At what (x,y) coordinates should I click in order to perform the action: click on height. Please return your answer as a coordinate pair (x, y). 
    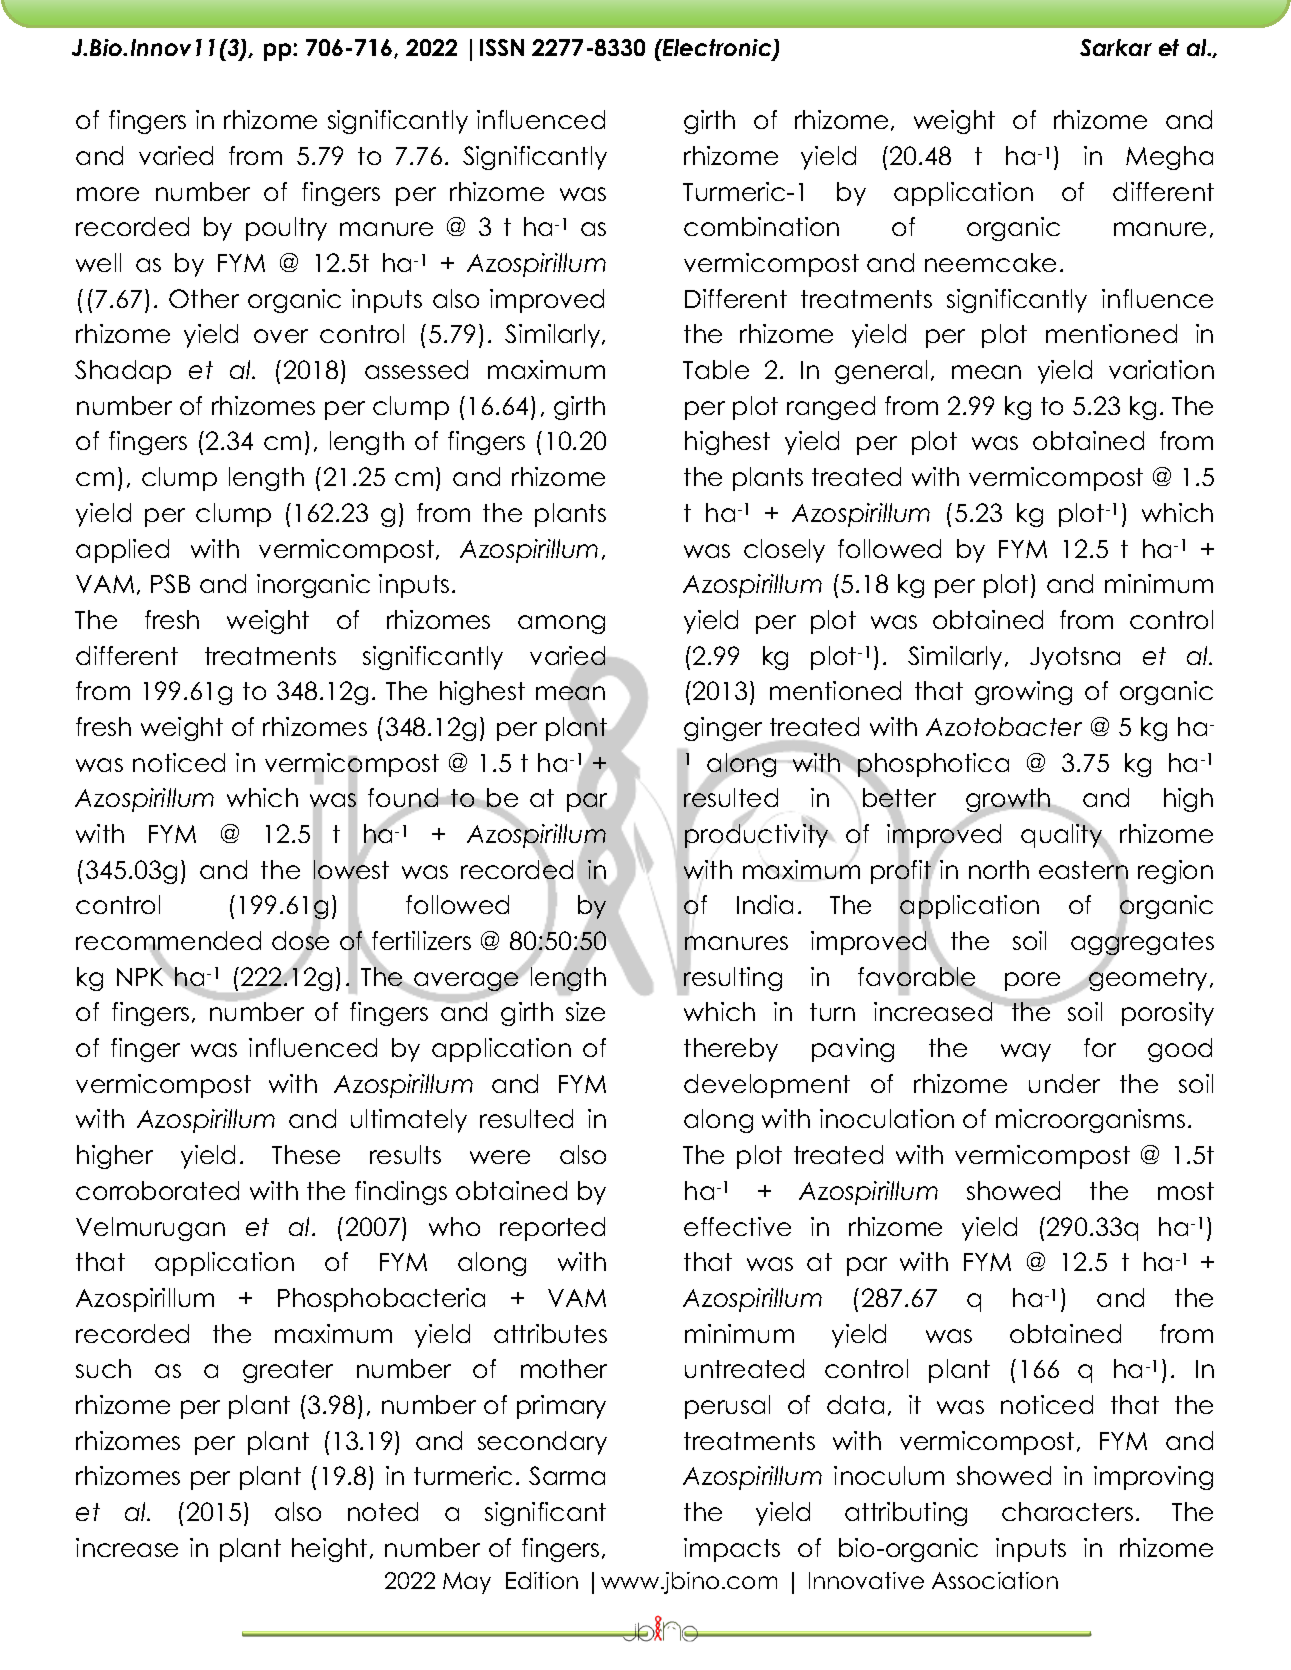
    Looking at the image, I should click on (329, 1550).
